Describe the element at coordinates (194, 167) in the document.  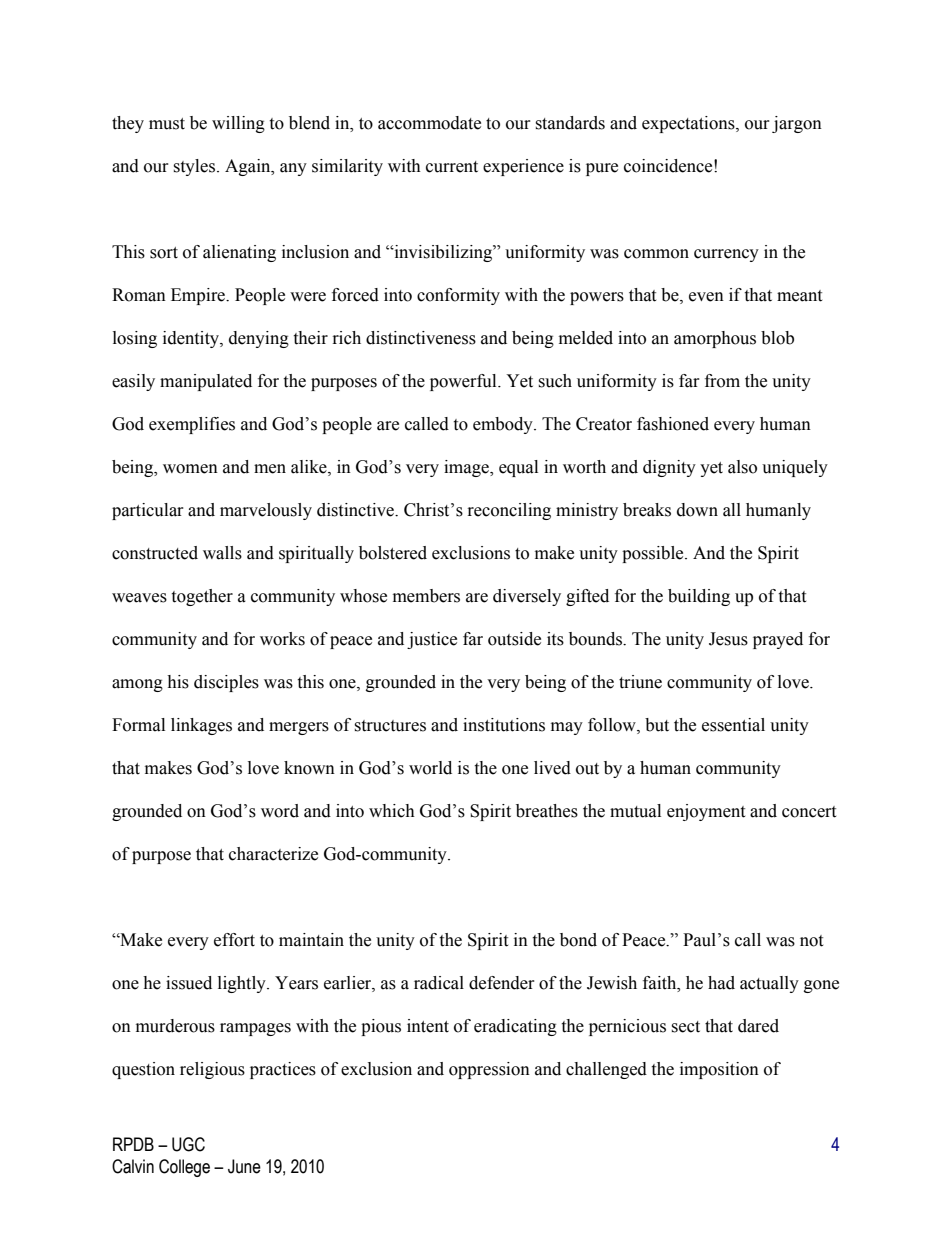
I see `styles` at that location.
